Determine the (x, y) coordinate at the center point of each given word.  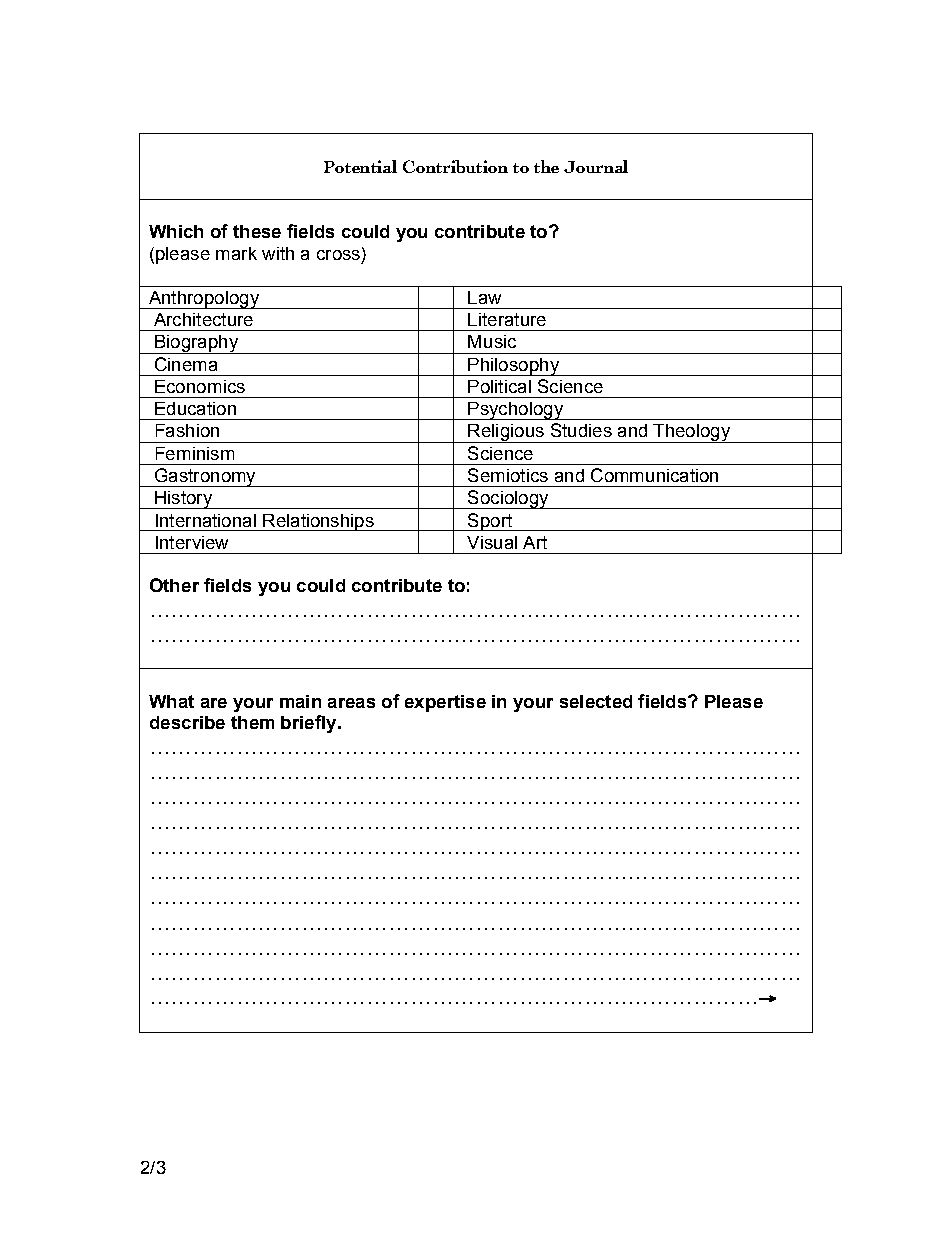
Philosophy (513, 367)
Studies (581, 430)
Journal (596, 166)
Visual (492, 542)
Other (174, 585)
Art (535, 542)
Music (492, 341)
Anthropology (203, 300)
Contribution (455, 166)
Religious (506, 433)
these (257, 231)
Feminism (195, 453)
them (252, 722)
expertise (445, 703)
